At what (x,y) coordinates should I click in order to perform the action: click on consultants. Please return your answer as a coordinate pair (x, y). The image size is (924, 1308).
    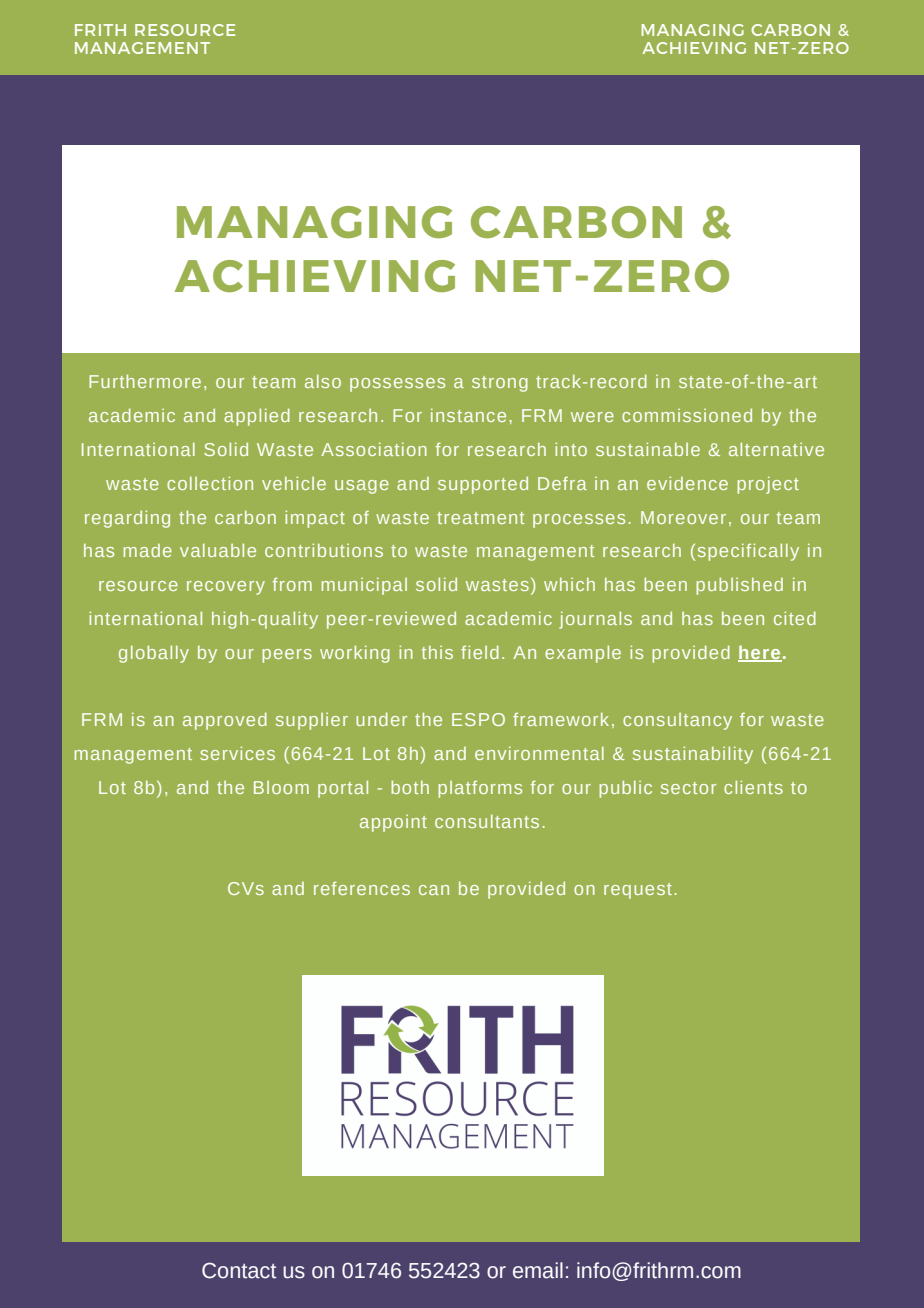
    Looking at the image, I should click on (487, 821).
